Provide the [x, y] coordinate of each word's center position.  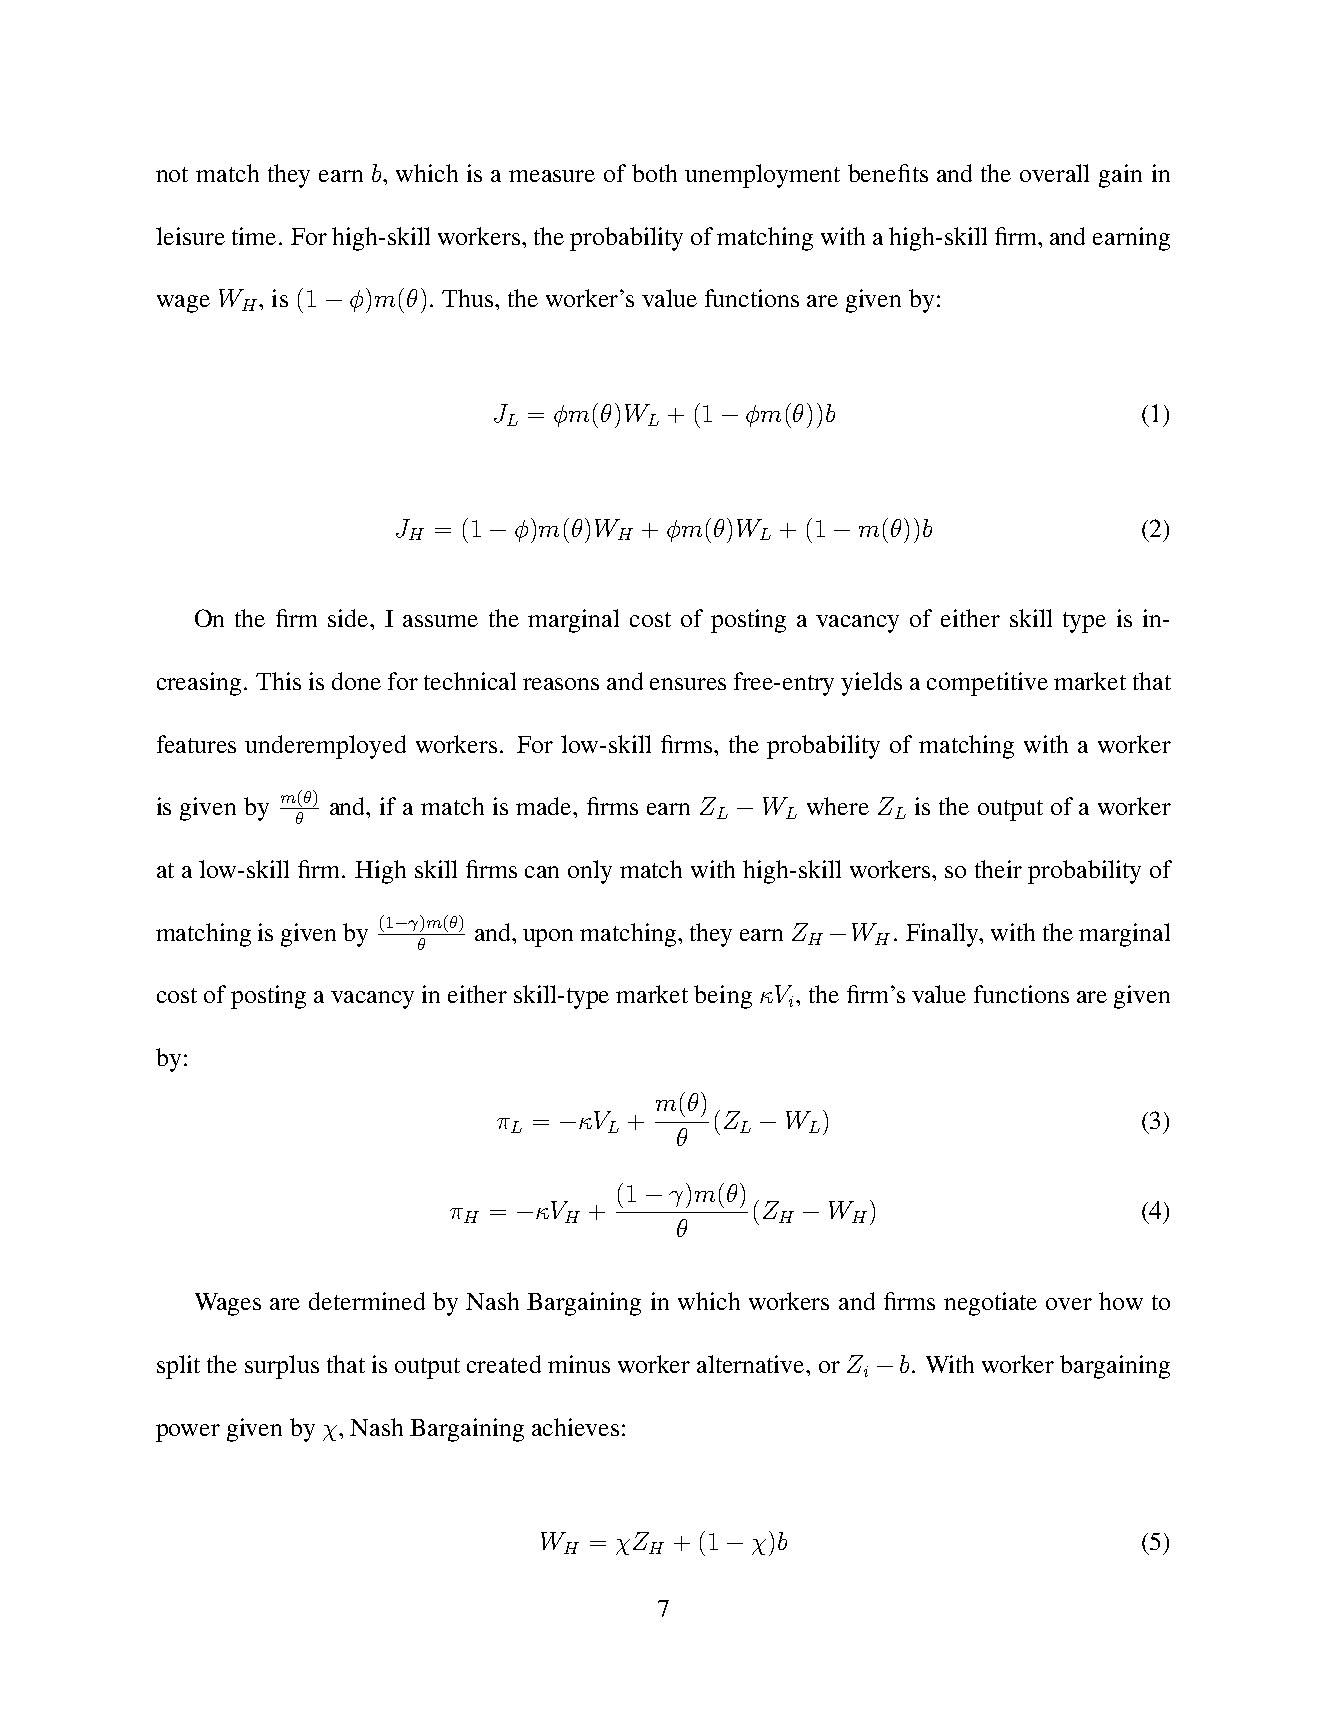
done [356, 681]
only [590, 872]
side [349, 618]
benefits [888, 173]
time [254, 236]
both [654, 173]
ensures [688, 684]
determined [367, 1301]
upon [548, 938]
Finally [943, 935]
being [723, 997]
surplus [282, 1367]
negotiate [990, 1304]
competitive [987, 684]
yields [871, 684]
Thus [469, 298]
